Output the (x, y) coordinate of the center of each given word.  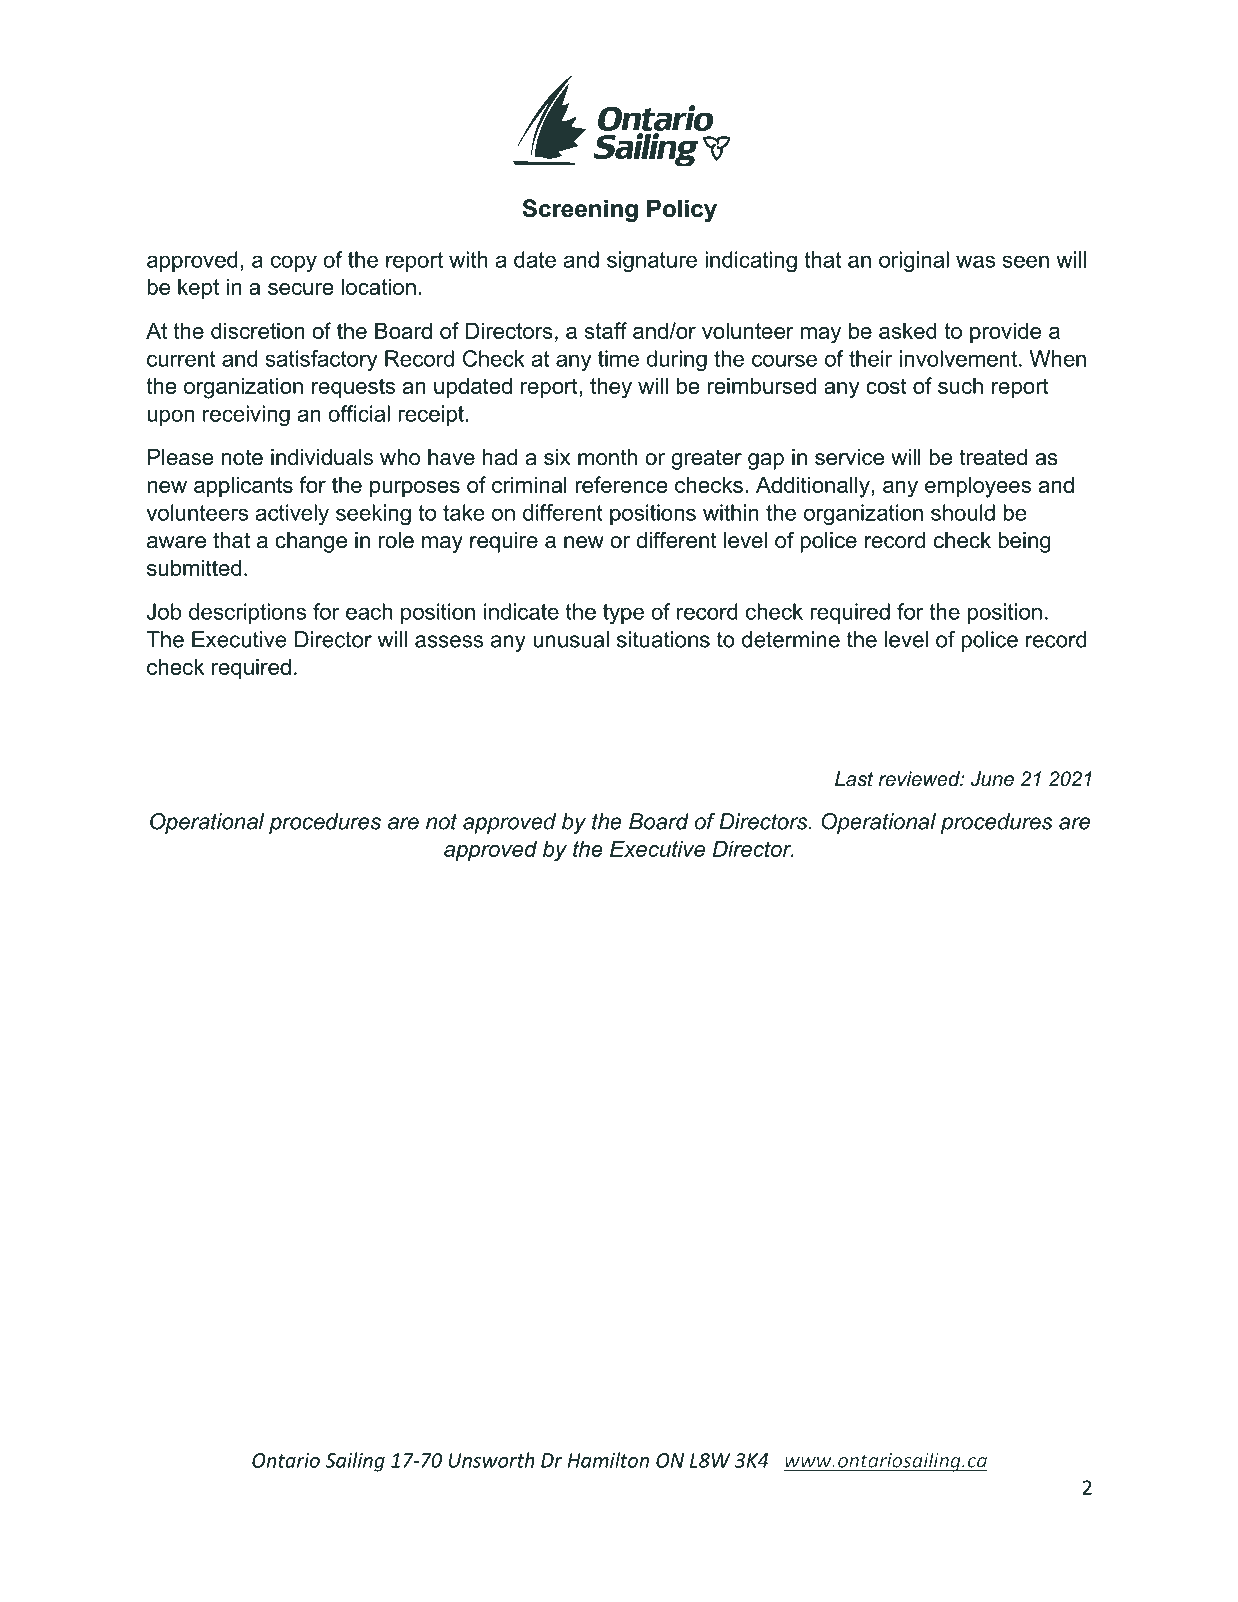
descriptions (247, 613)
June (992, 779)
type (623, 614)
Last (854, 779)
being (1024, 542)
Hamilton (608, 1460)
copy (294, 263)
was (975, 261)
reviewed (920, 779)
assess (449, 641)
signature (652, 261)
